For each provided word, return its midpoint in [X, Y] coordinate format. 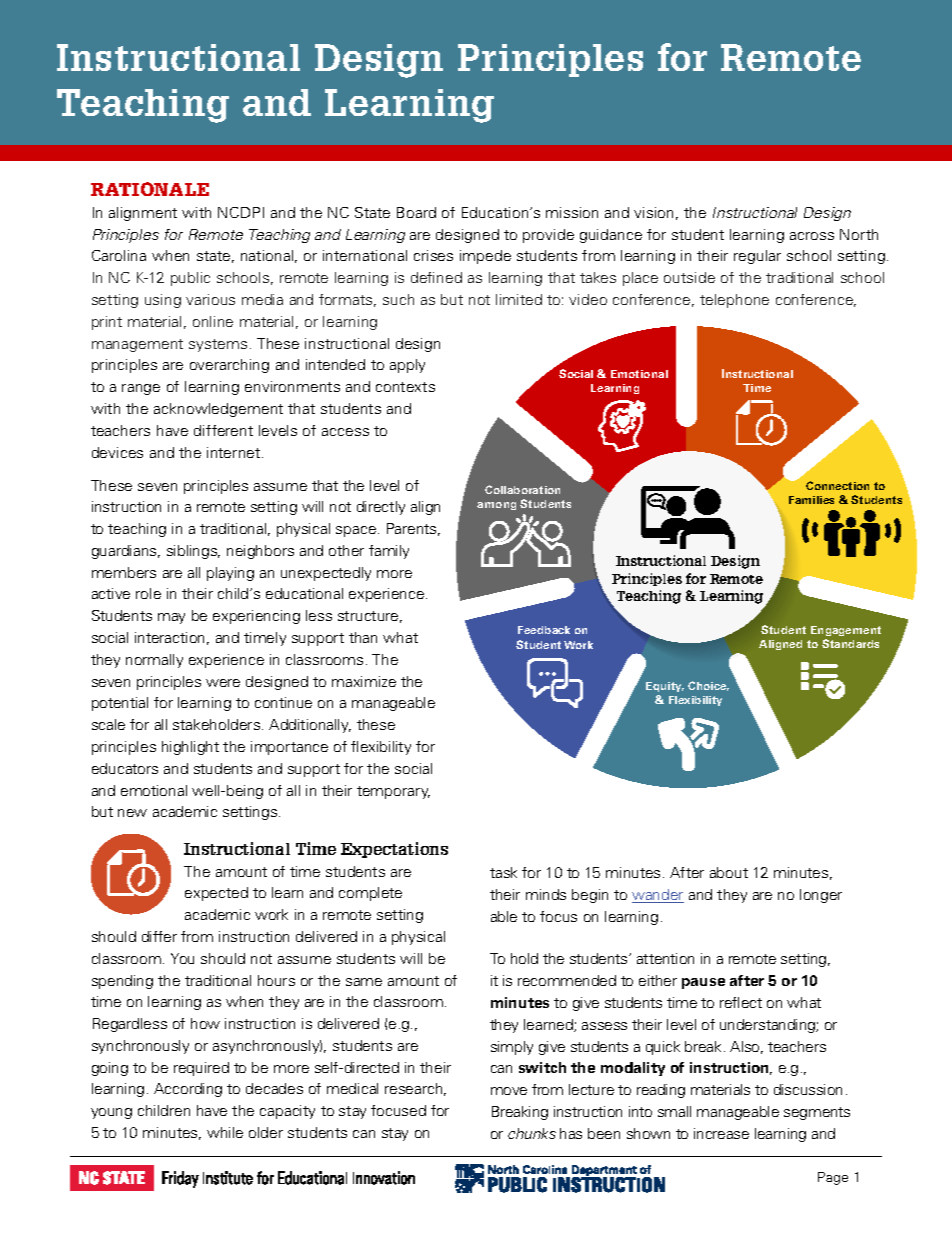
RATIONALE [150, 189]
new [132, 813]
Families [811, 500]
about [729, 872]
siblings [193, 552]
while [225, 1132]
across [812, 236]
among [496, 506]
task [503, 872]
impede [485, 257]
